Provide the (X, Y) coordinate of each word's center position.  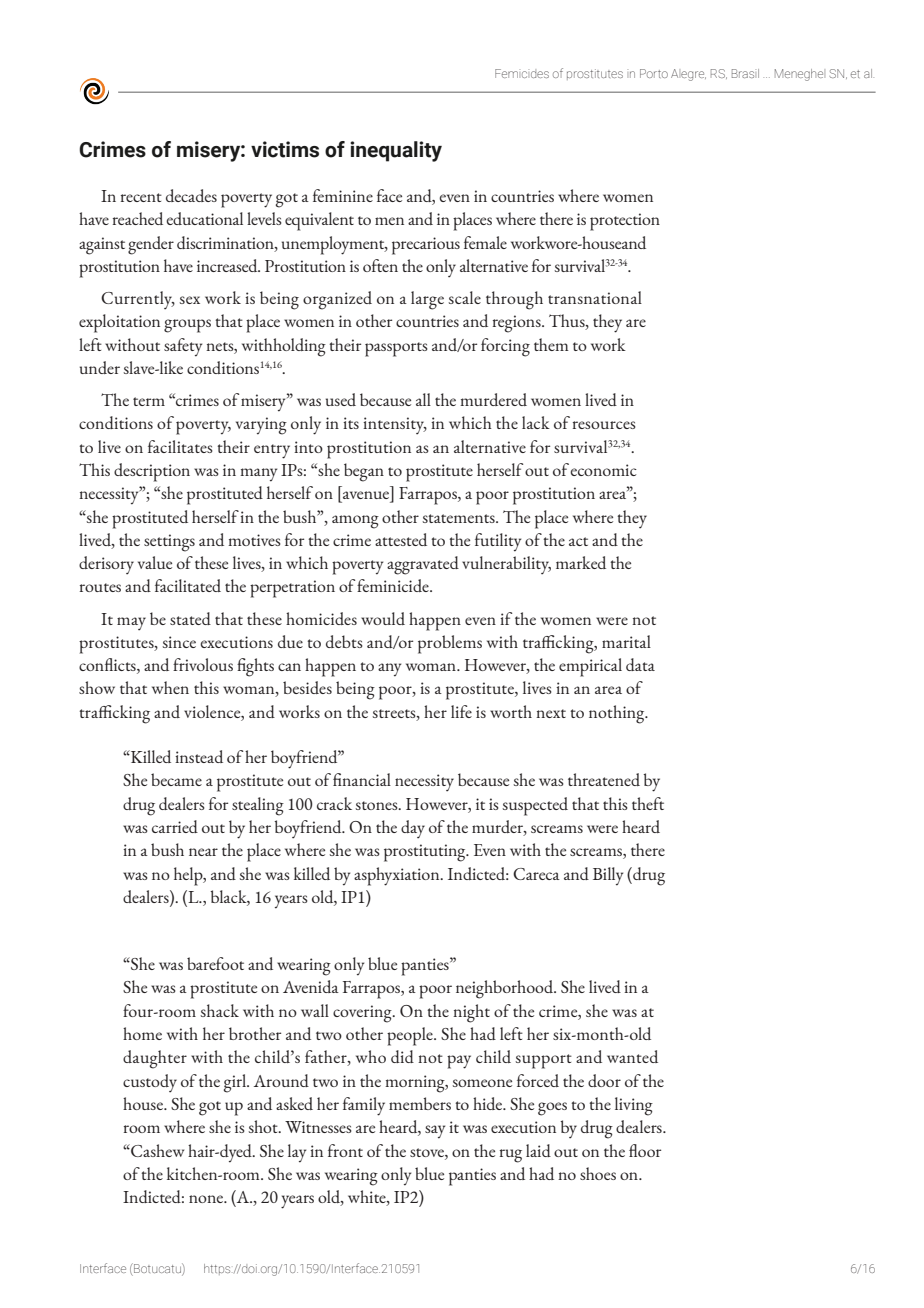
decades (191, 195)
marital (626, 641)
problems (450, 644)
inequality (396, 151)
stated (190, 618)
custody (150, 1083)
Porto (654, 73)
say (435, 1132)
